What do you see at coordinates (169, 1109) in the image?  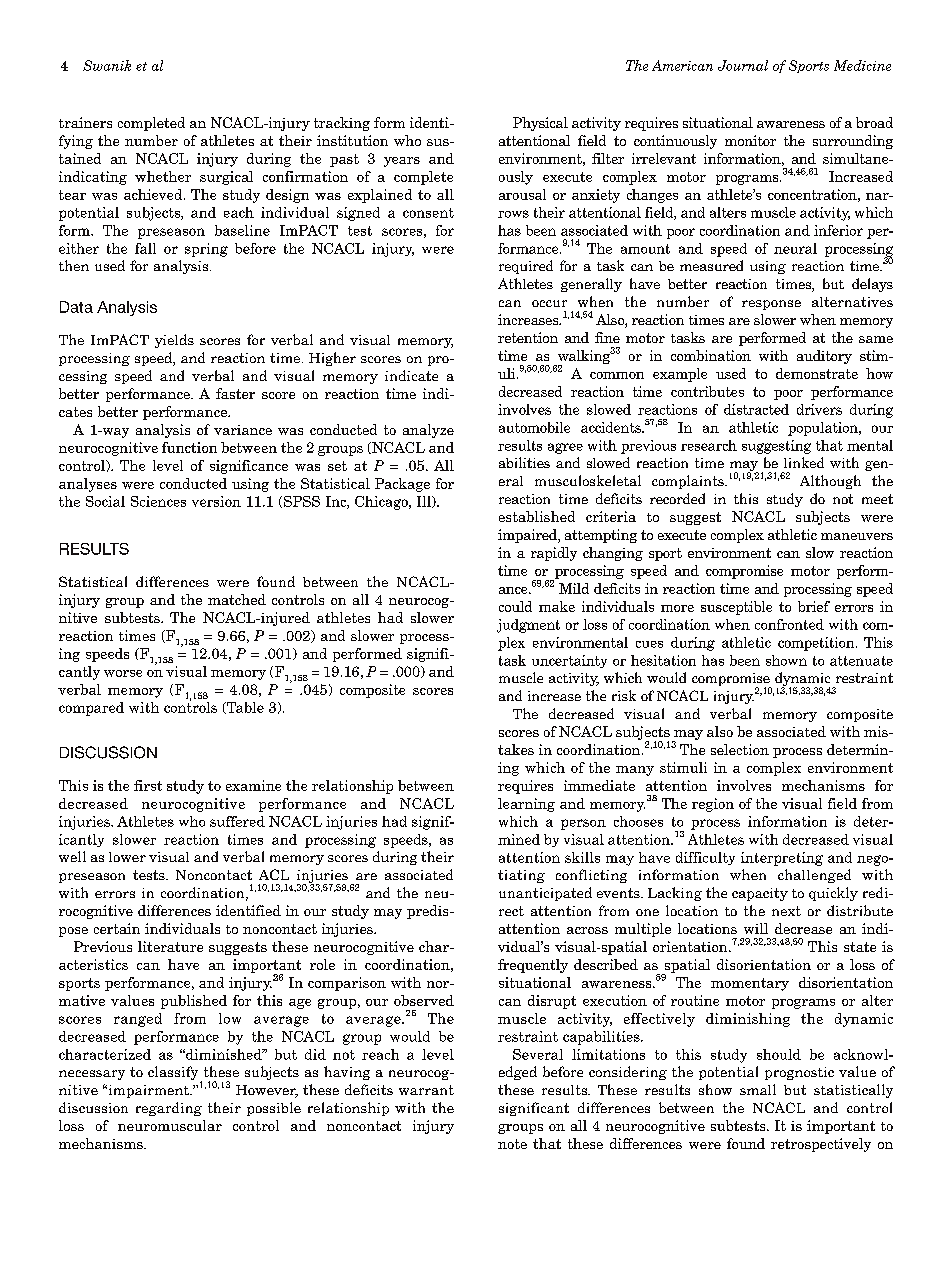 I see `regarding` at bounding box center [169, 1109].
